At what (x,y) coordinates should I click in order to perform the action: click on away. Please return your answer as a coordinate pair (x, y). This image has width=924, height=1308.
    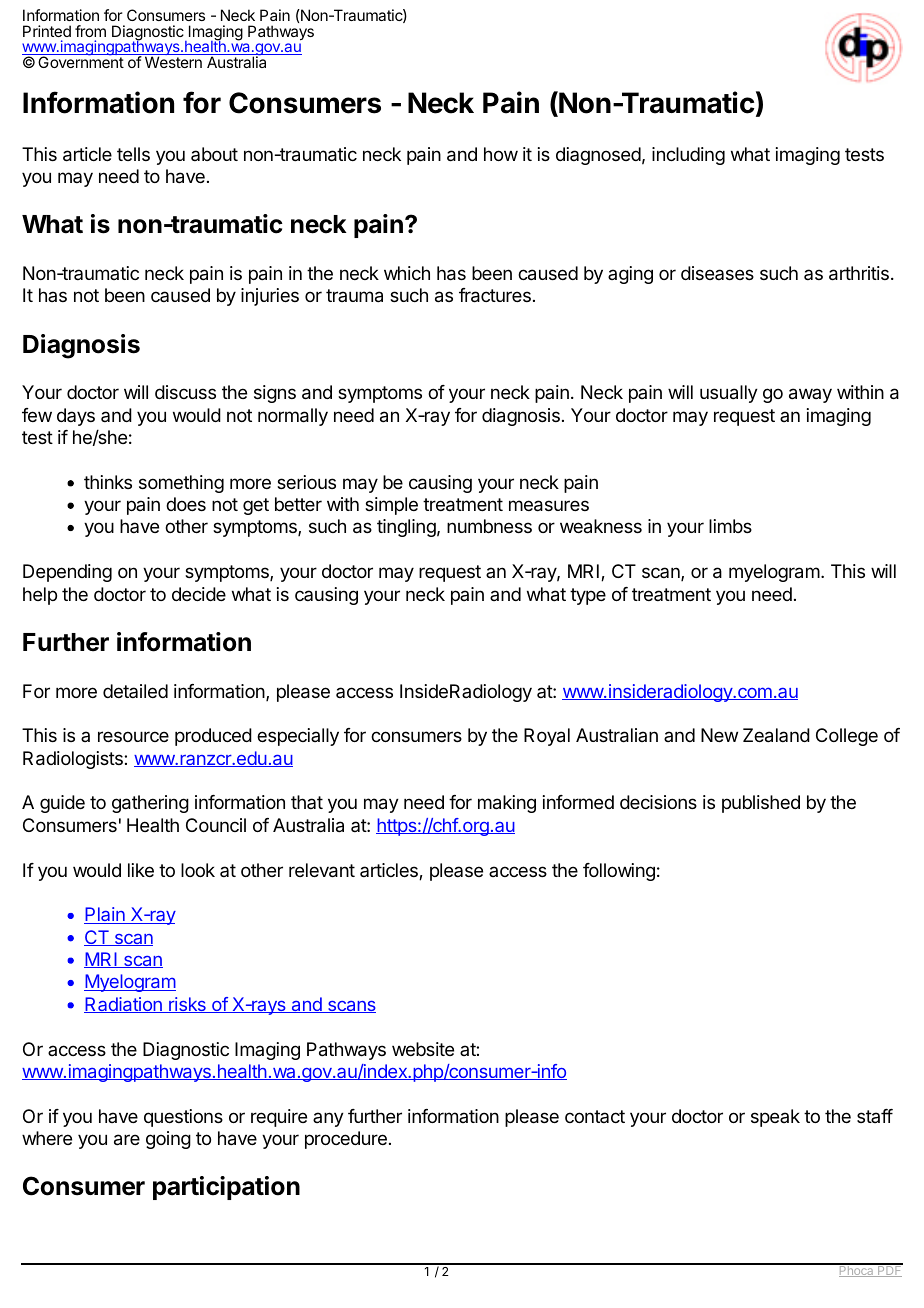
    Looking at the image, I should click on (810, 395).
